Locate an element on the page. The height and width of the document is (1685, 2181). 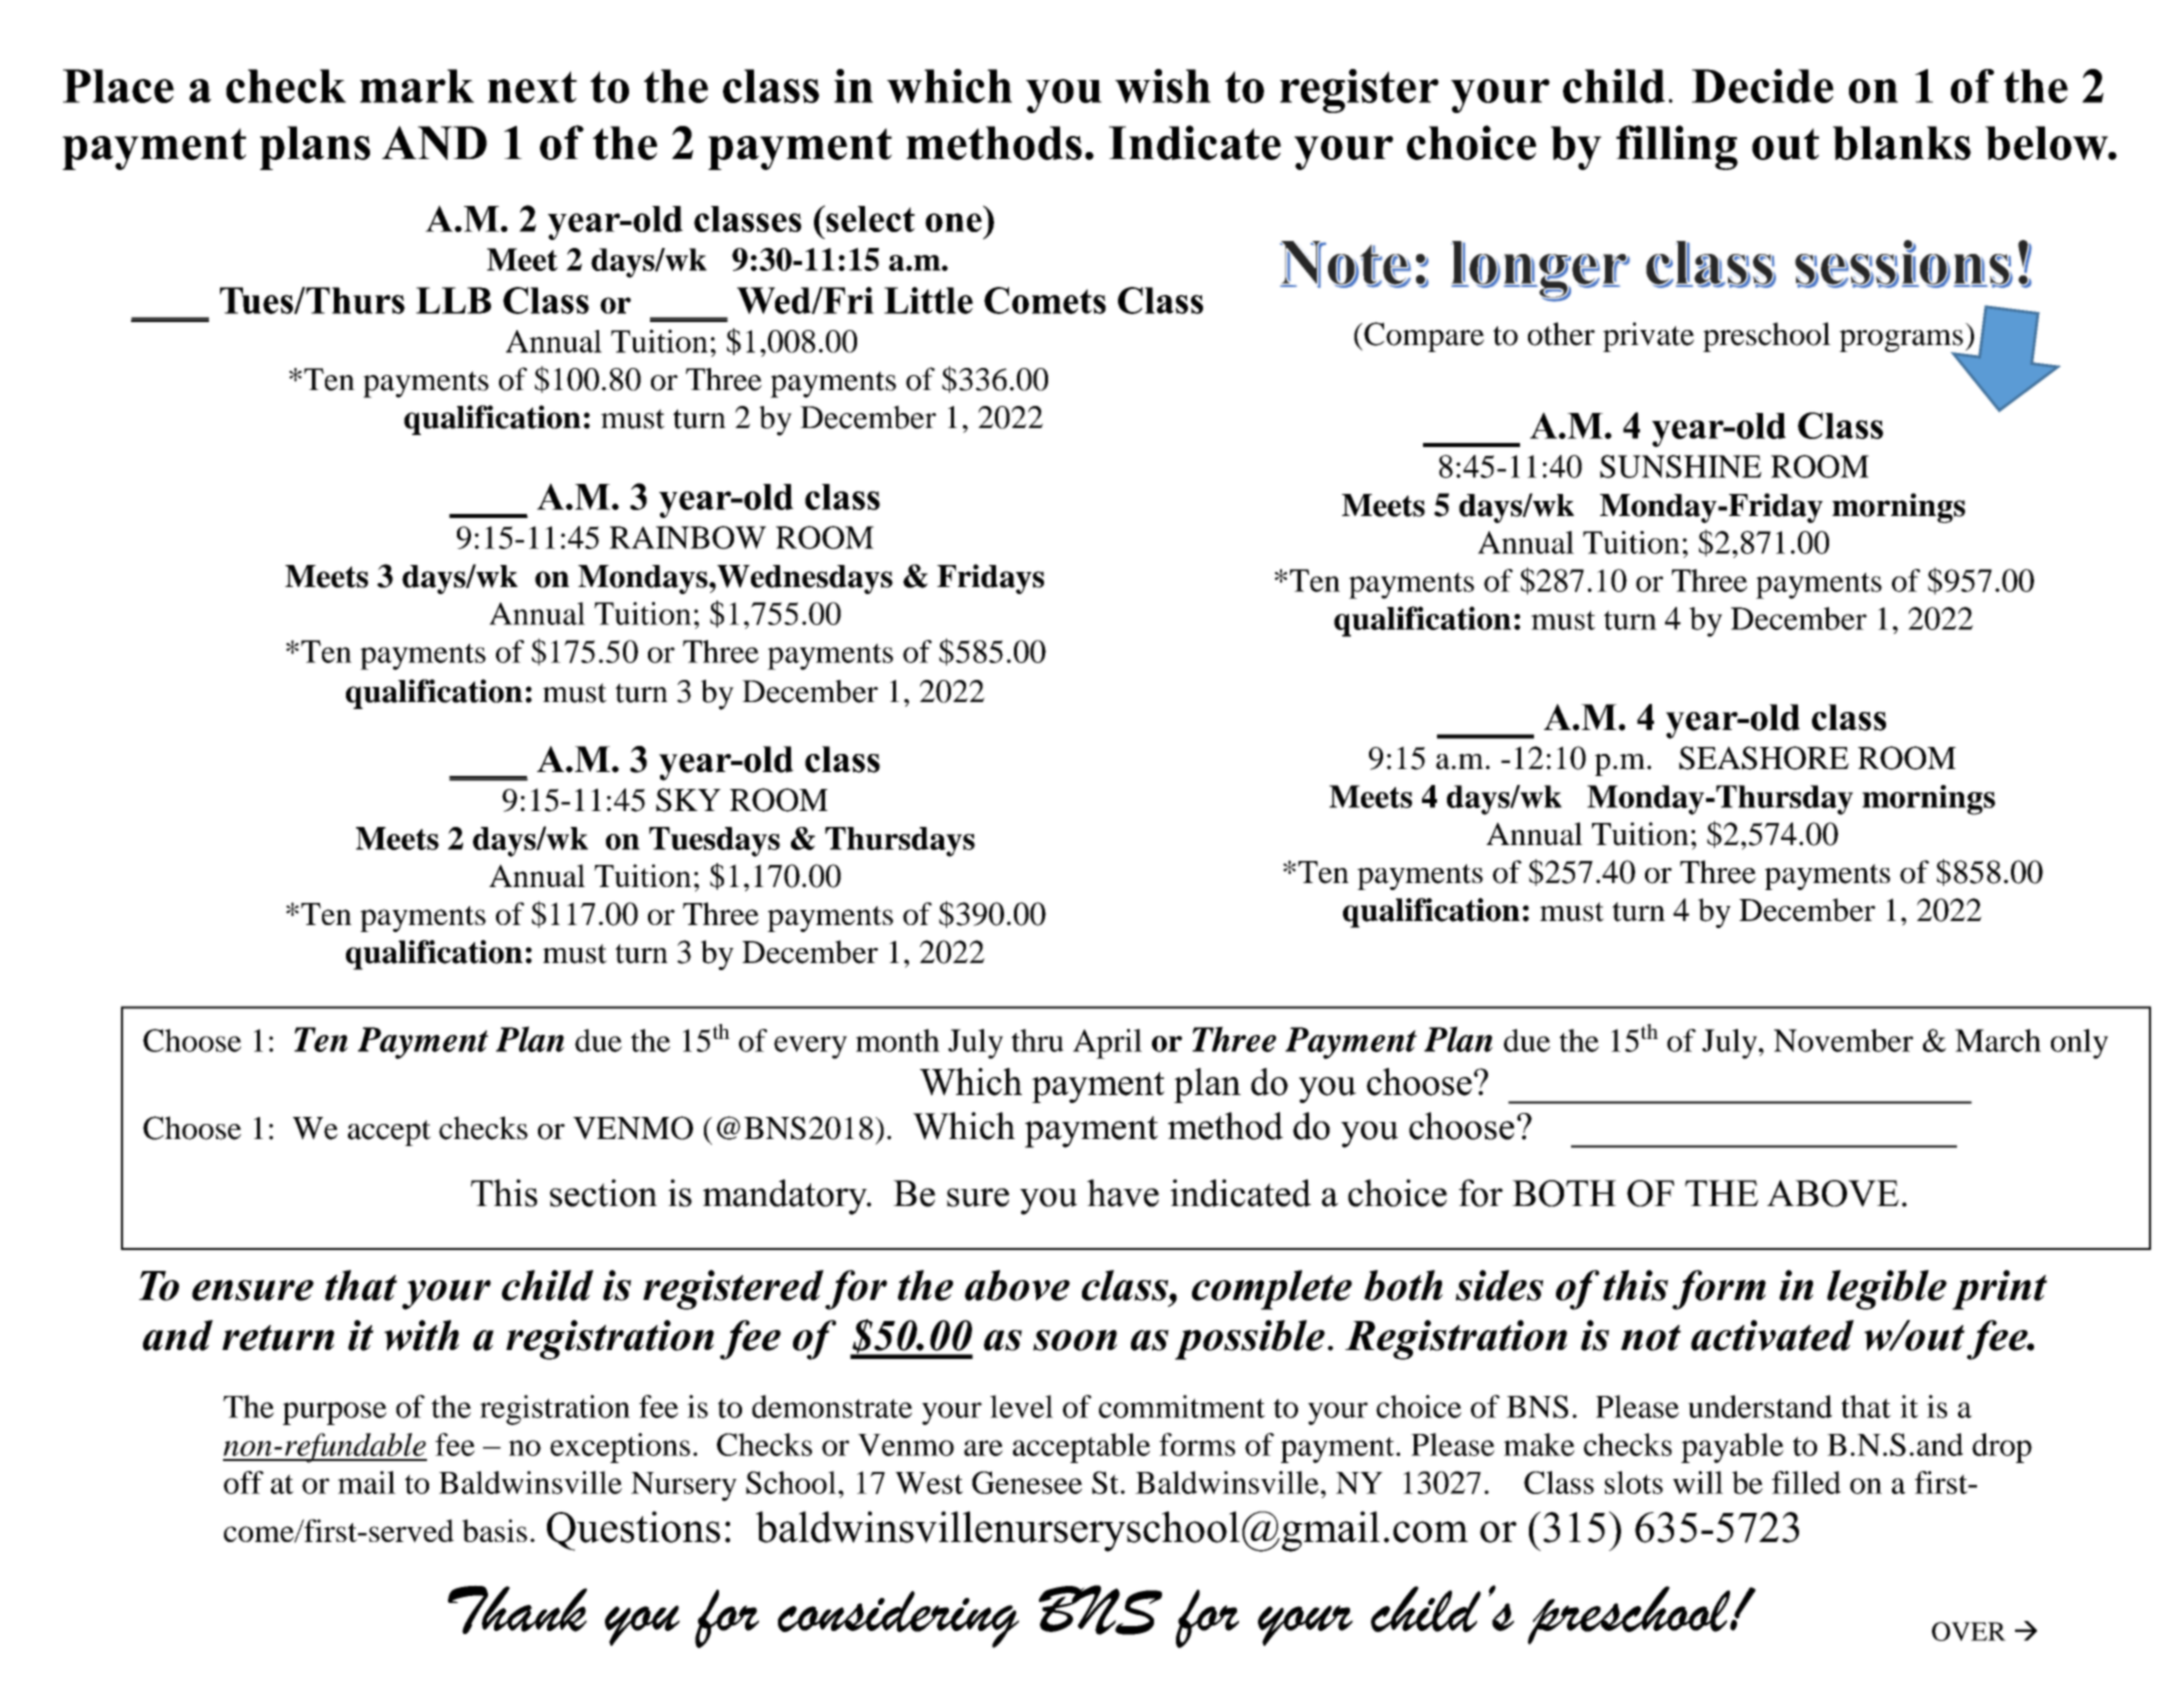
blanks is located at coordinates (1902, 143).
